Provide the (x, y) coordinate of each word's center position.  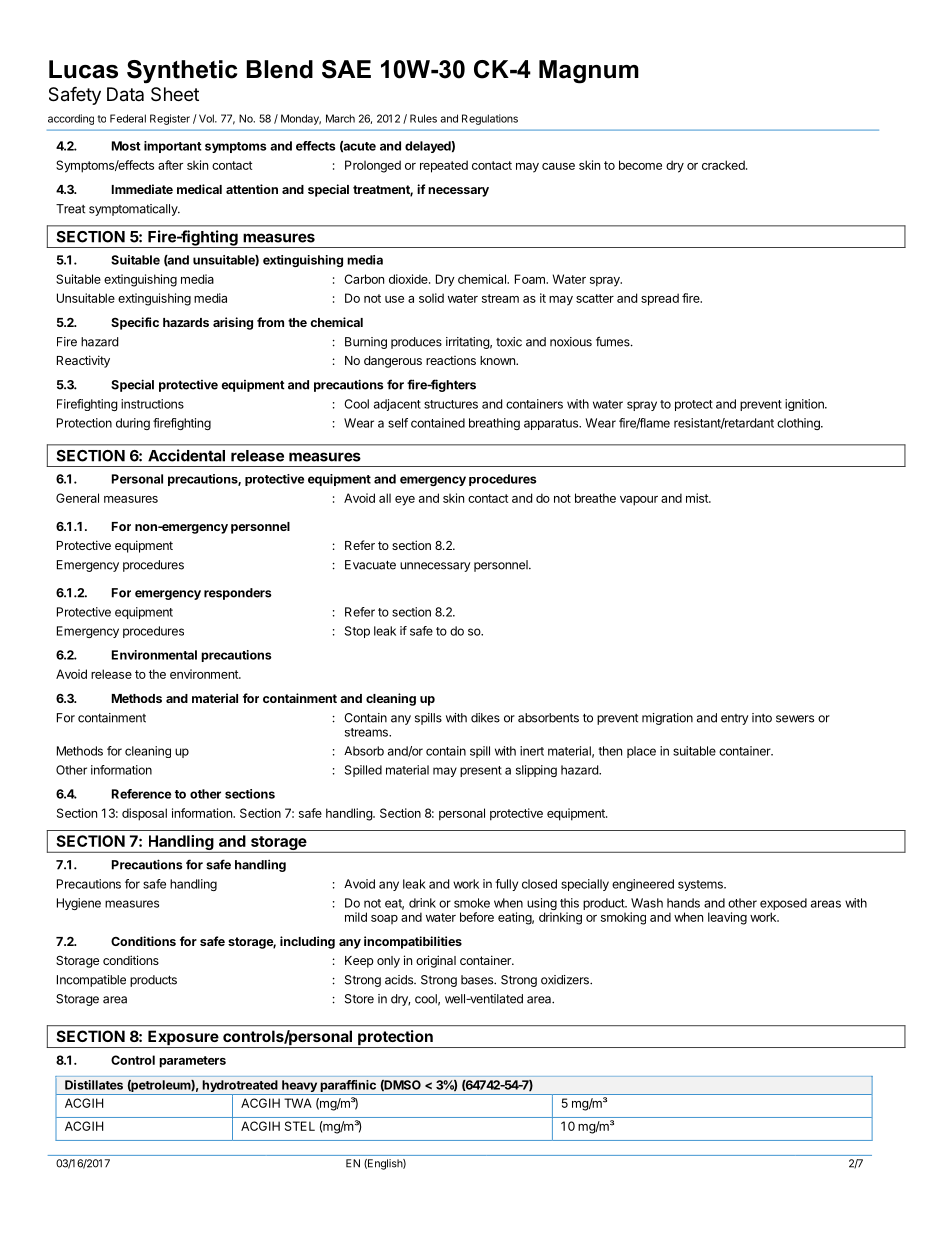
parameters (192, 1062)
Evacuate (370, 565)
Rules (423, 118)
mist (698, 498)
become (640, 165)
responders (238, 594)
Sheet (175, 94)
